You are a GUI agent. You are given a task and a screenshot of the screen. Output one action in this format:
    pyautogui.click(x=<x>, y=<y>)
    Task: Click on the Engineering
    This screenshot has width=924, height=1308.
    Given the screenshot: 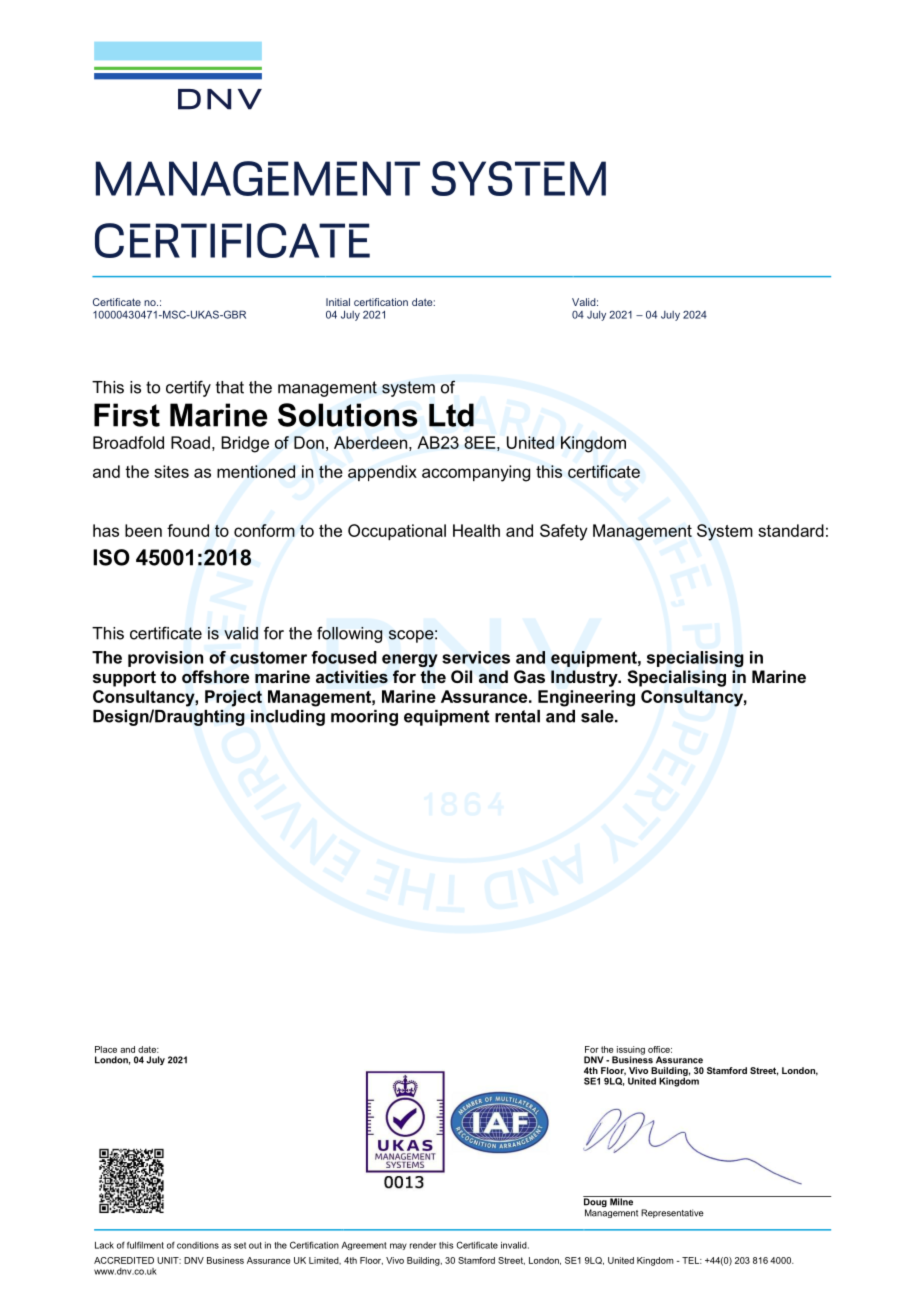 What is the action you would take?
    pyautogui.click(x=586, y=698)
